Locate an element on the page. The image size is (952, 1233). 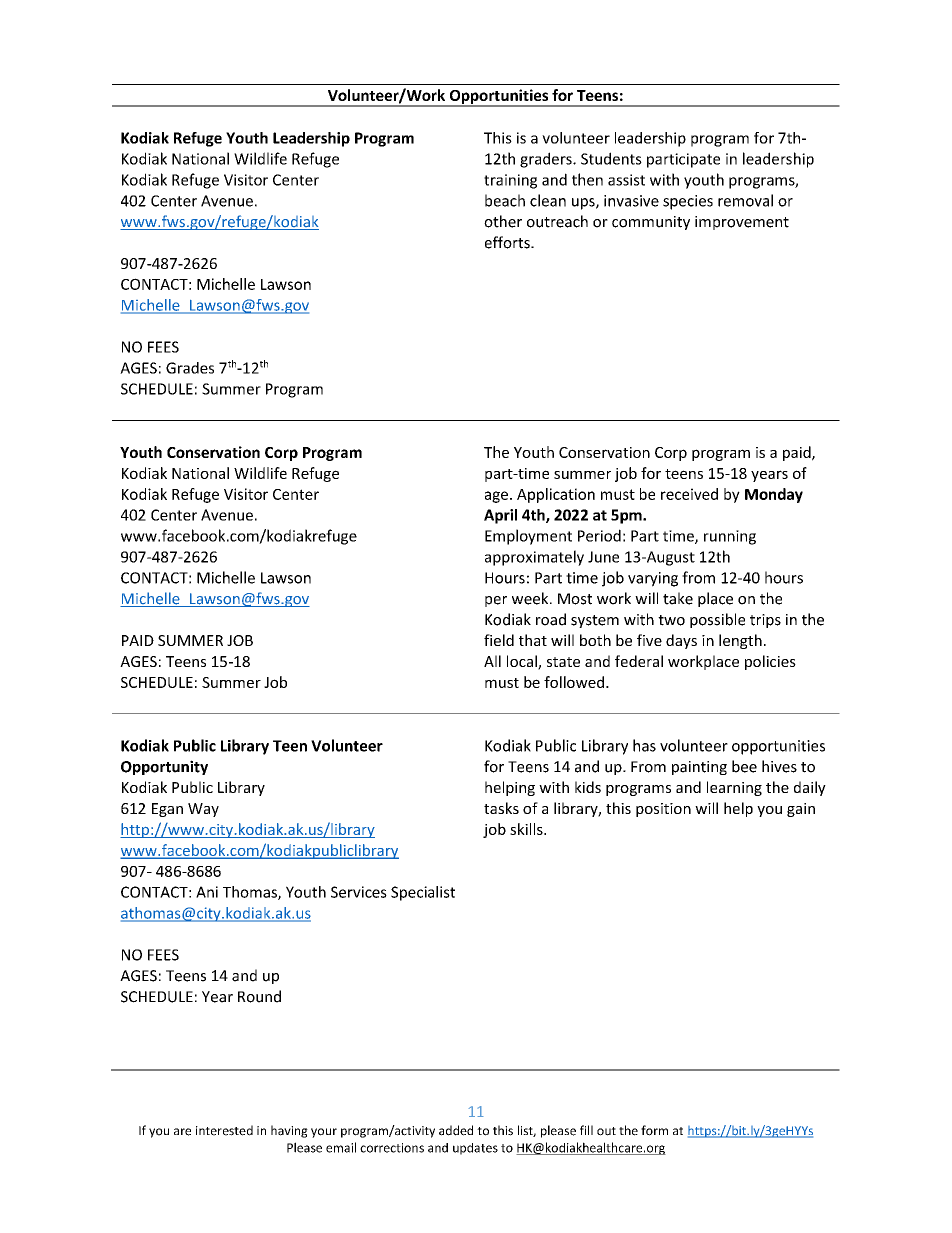
April is located at coordinates (500, 516).
